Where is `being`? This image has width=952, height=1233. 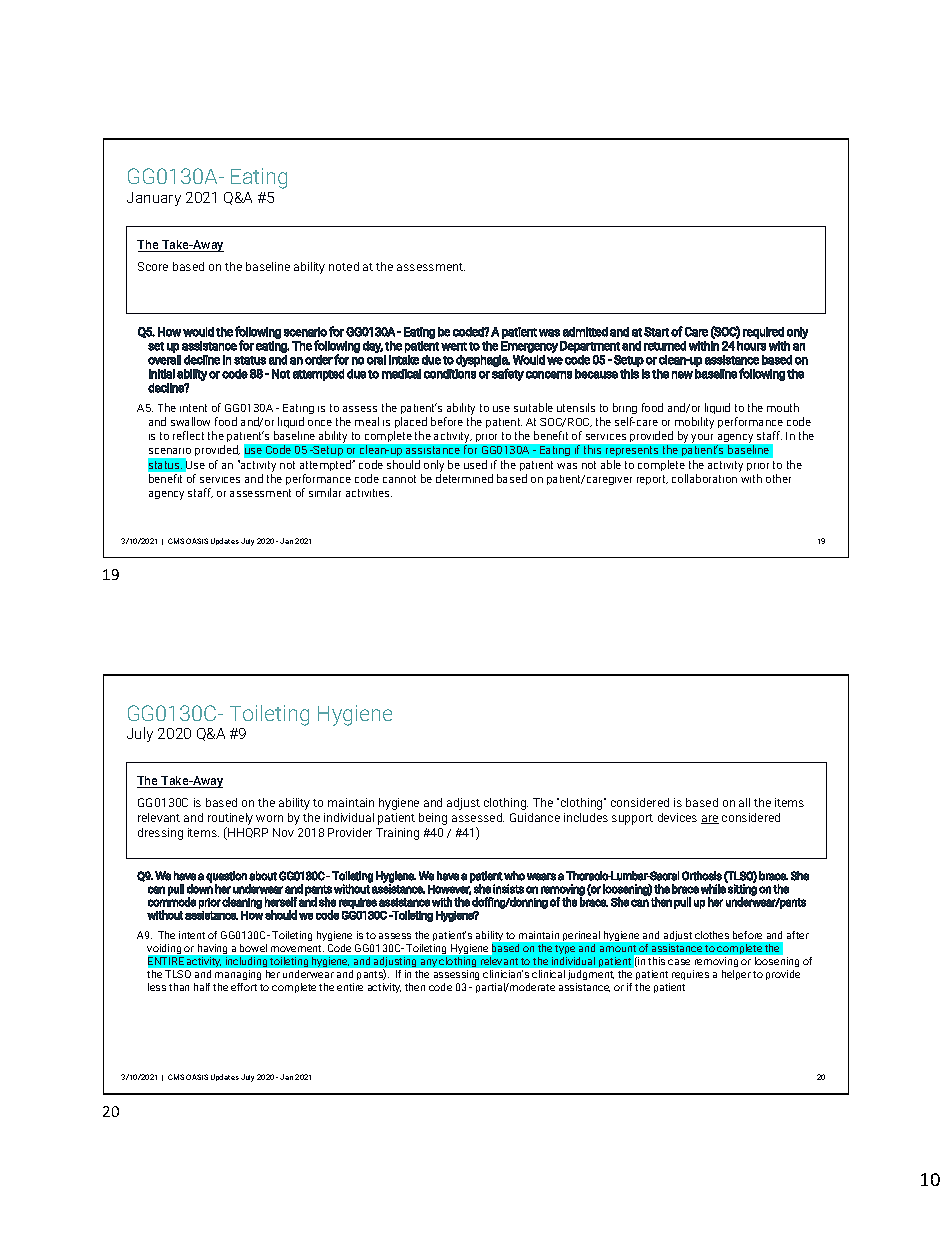
being is located at coordinates (433, 819).
